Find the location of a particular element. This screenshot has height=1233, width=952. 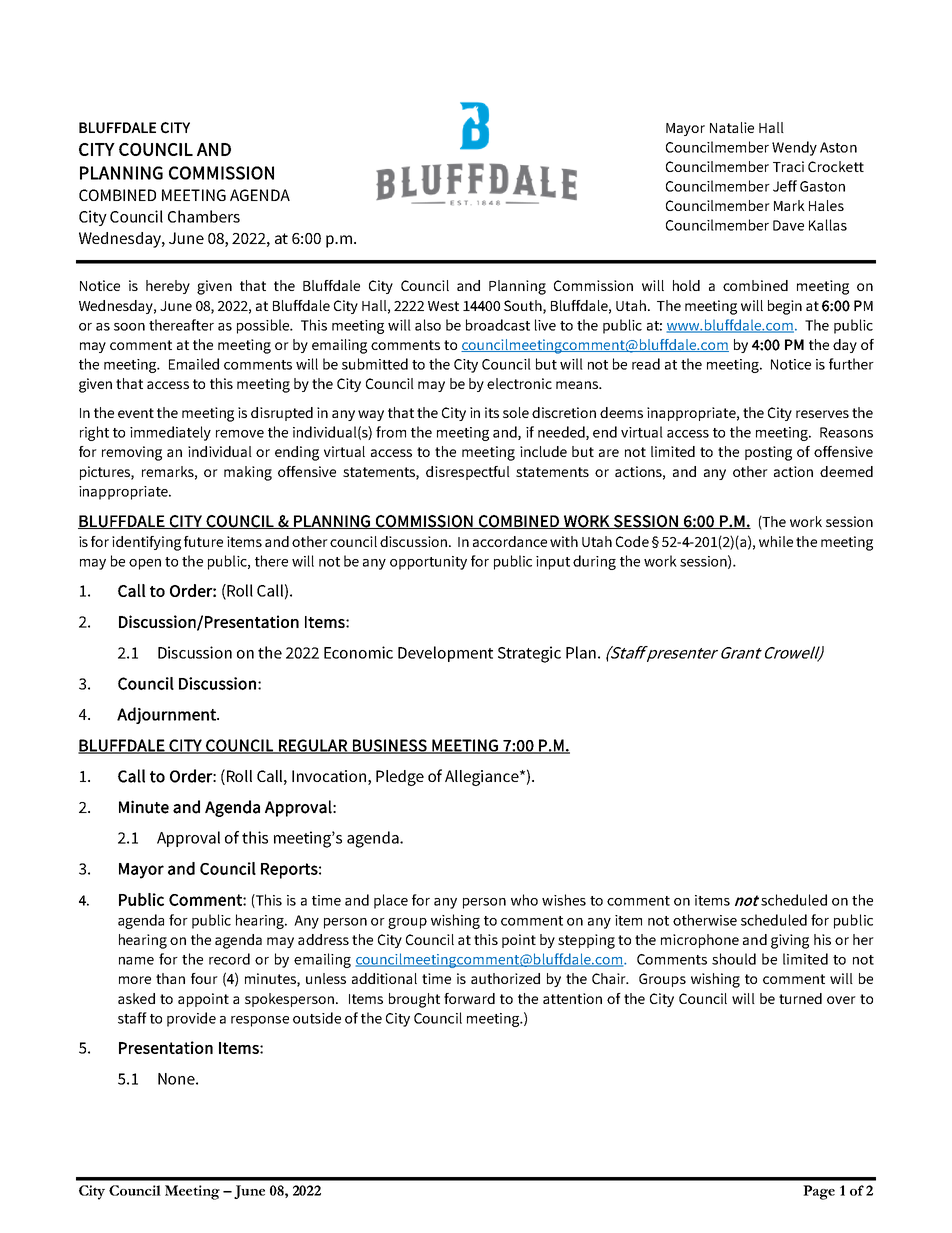

provide is located at coordinates (191, 1019).
